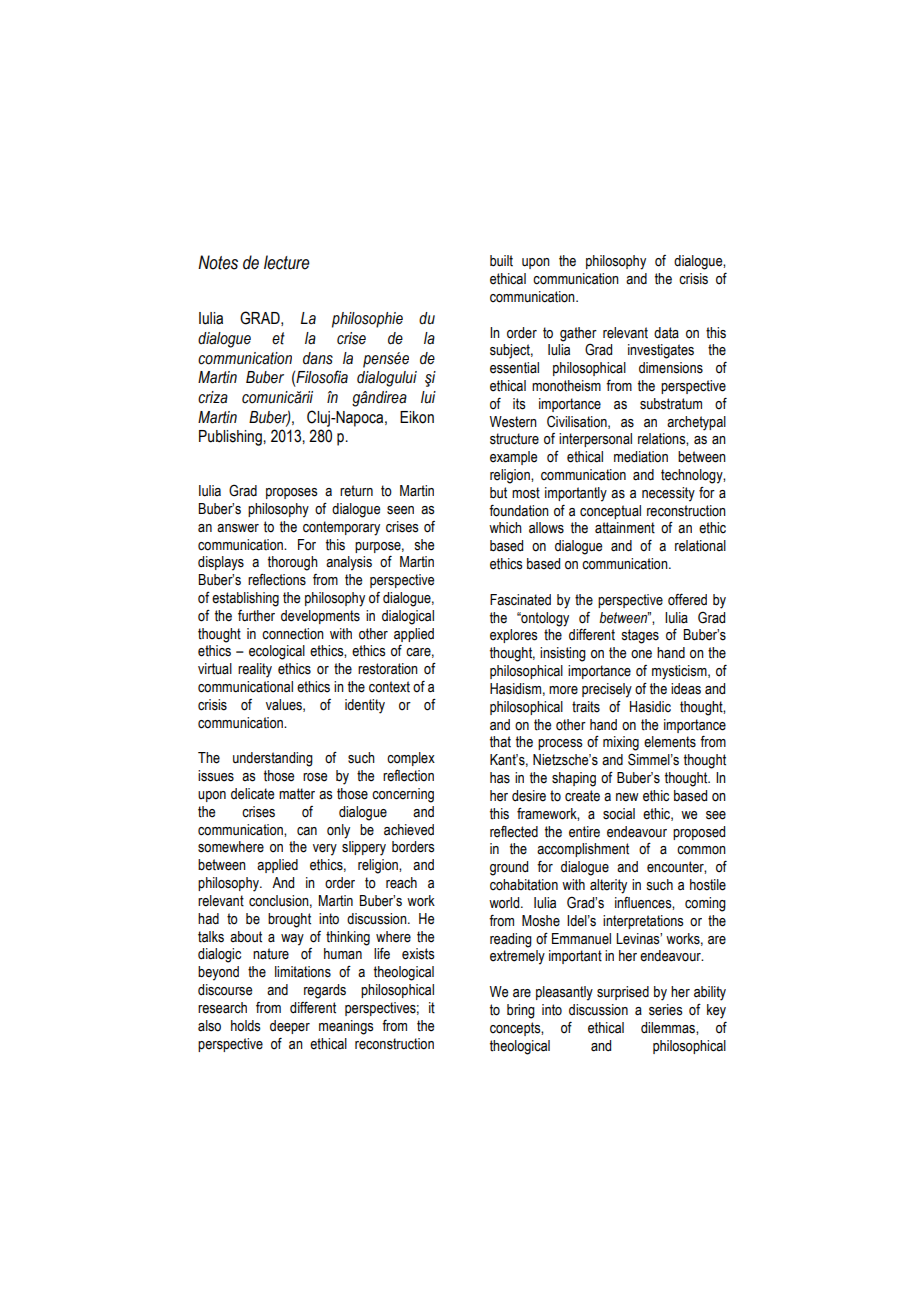  What do you see at coordinates (273, 759) in the screenshot?
I see `understanding` at bounding box center [273, 759].
